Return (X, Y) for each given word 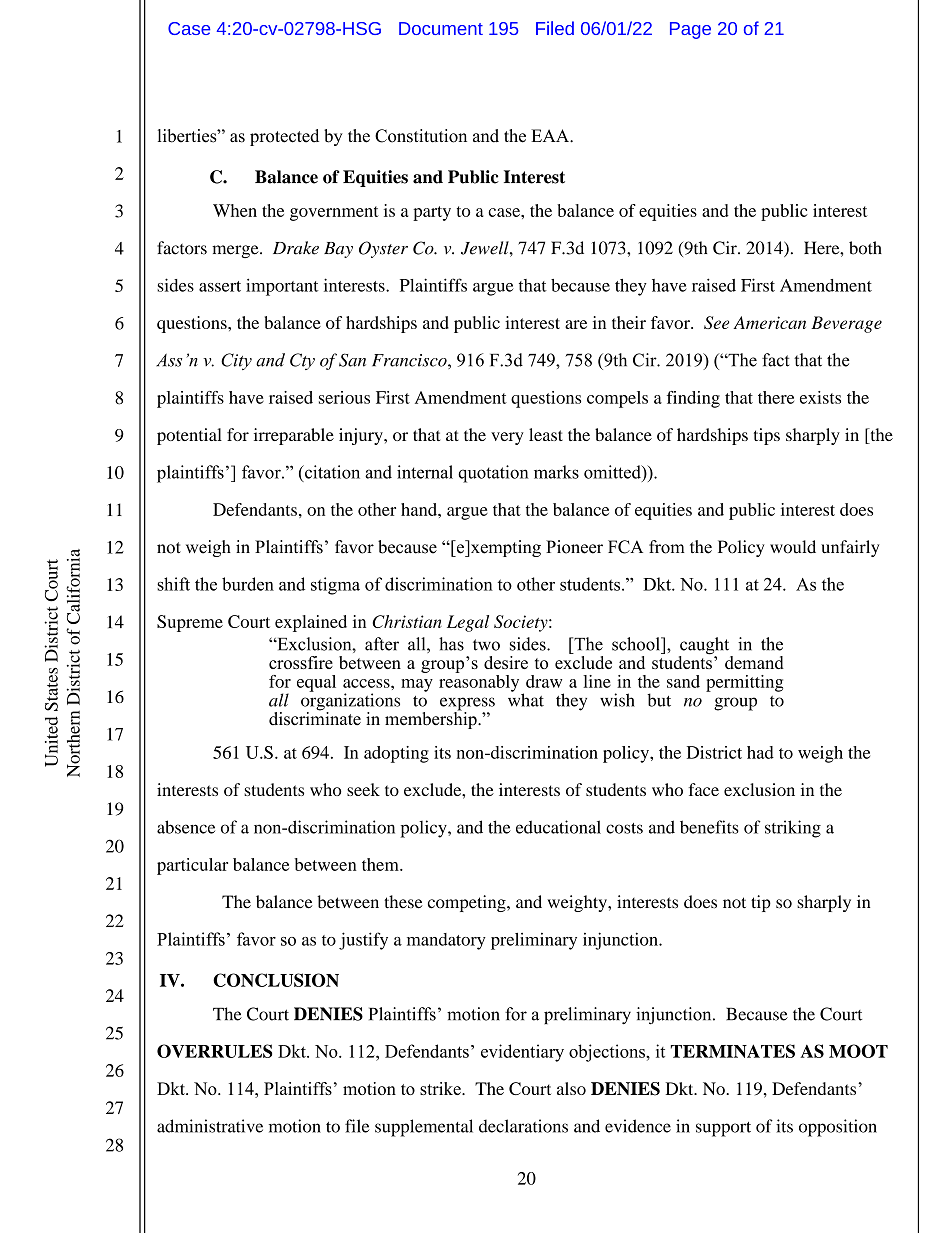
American (769, 322)
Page (690, 30)
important (282, 287)
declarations (523, 1126)
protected (284, 137)
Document (441, 28)
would (793, 547)
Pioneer (574, 547)
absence (186, 827)
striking (793, 829)
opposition (838, 1128)
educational (558, 827)
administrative (210, 1126)
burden (248, 584)
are (576, 324)
